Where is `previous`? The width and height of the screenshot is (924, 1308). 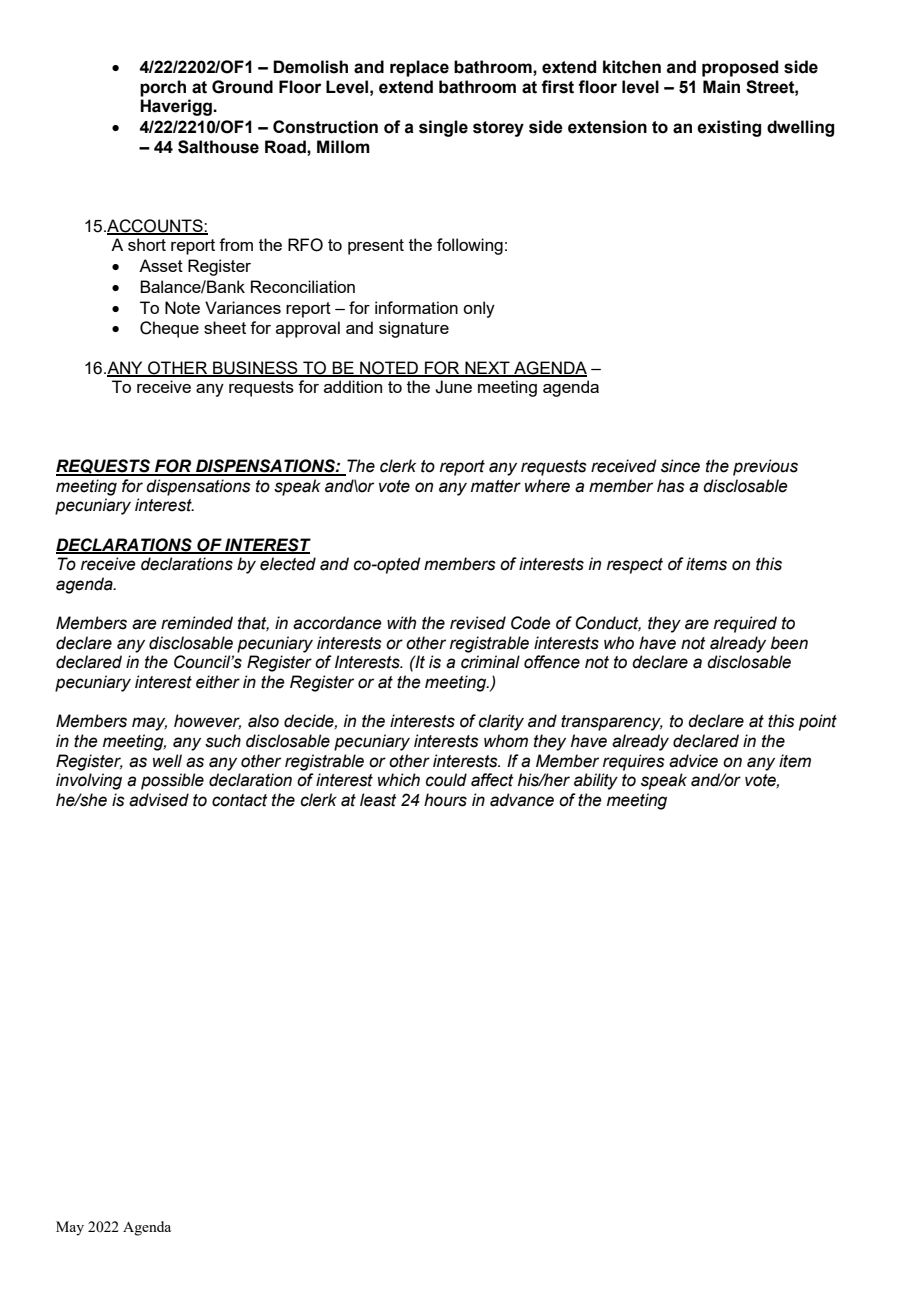
previous is located at coordinates (765, 467).
